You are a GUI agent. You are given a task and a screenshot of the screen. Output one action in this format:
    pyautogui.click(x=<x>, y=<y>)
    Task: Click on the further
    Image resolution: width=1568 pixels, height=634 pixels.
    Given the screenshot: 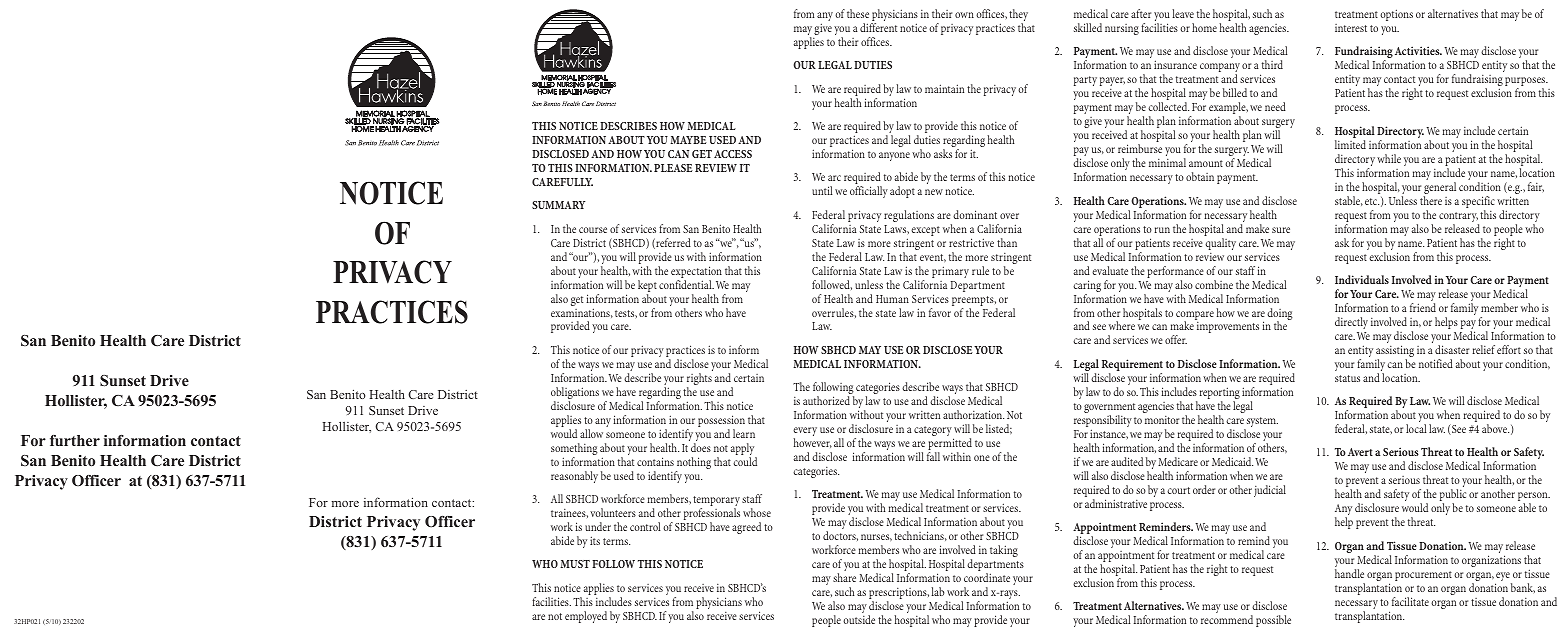 What is the action you would take?
    pyautogui.click(x=75, y=440)
